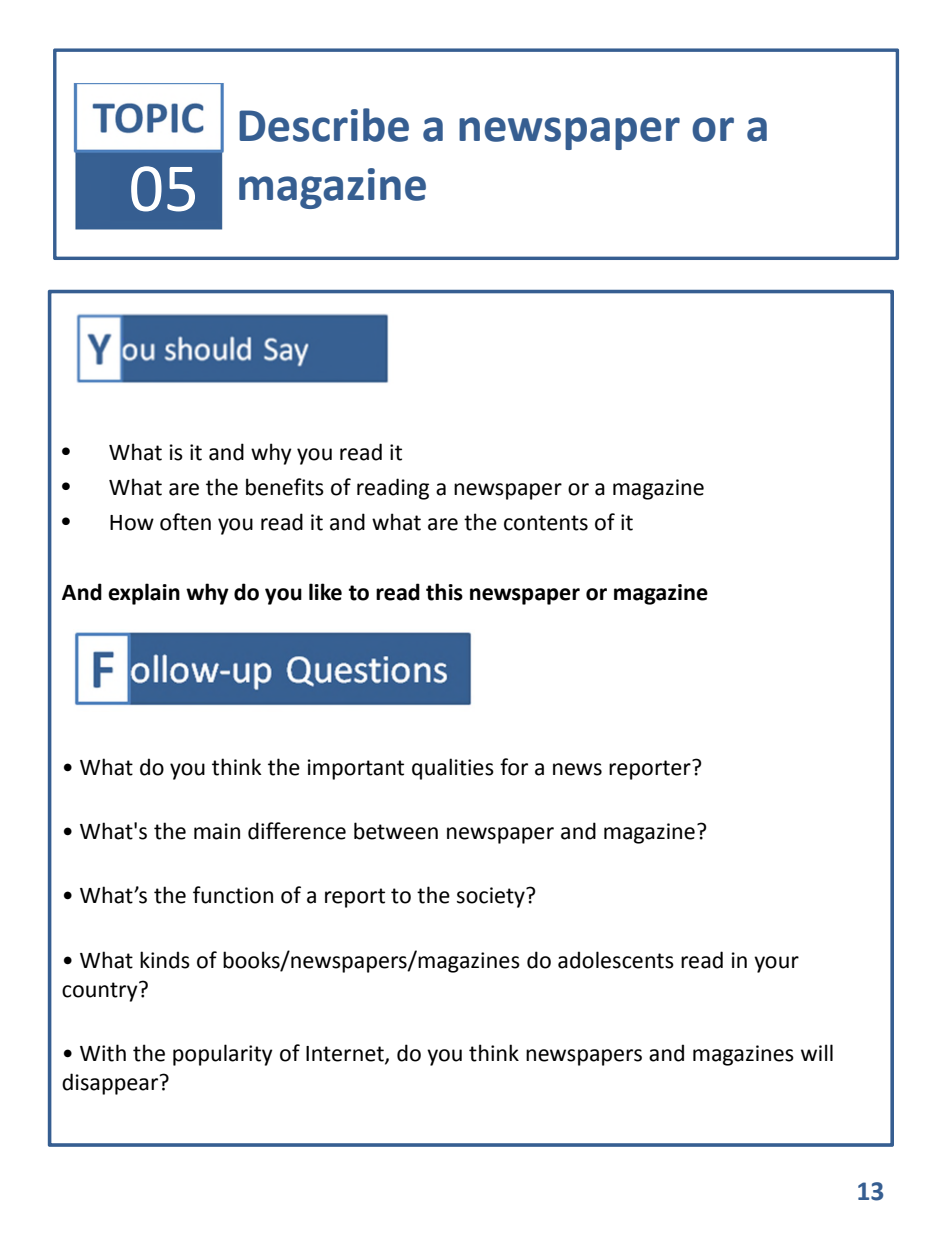 The image size is (952, 1249). Describe the element at coordinates (453, 769) in the page. I see `qualities` at that location.
